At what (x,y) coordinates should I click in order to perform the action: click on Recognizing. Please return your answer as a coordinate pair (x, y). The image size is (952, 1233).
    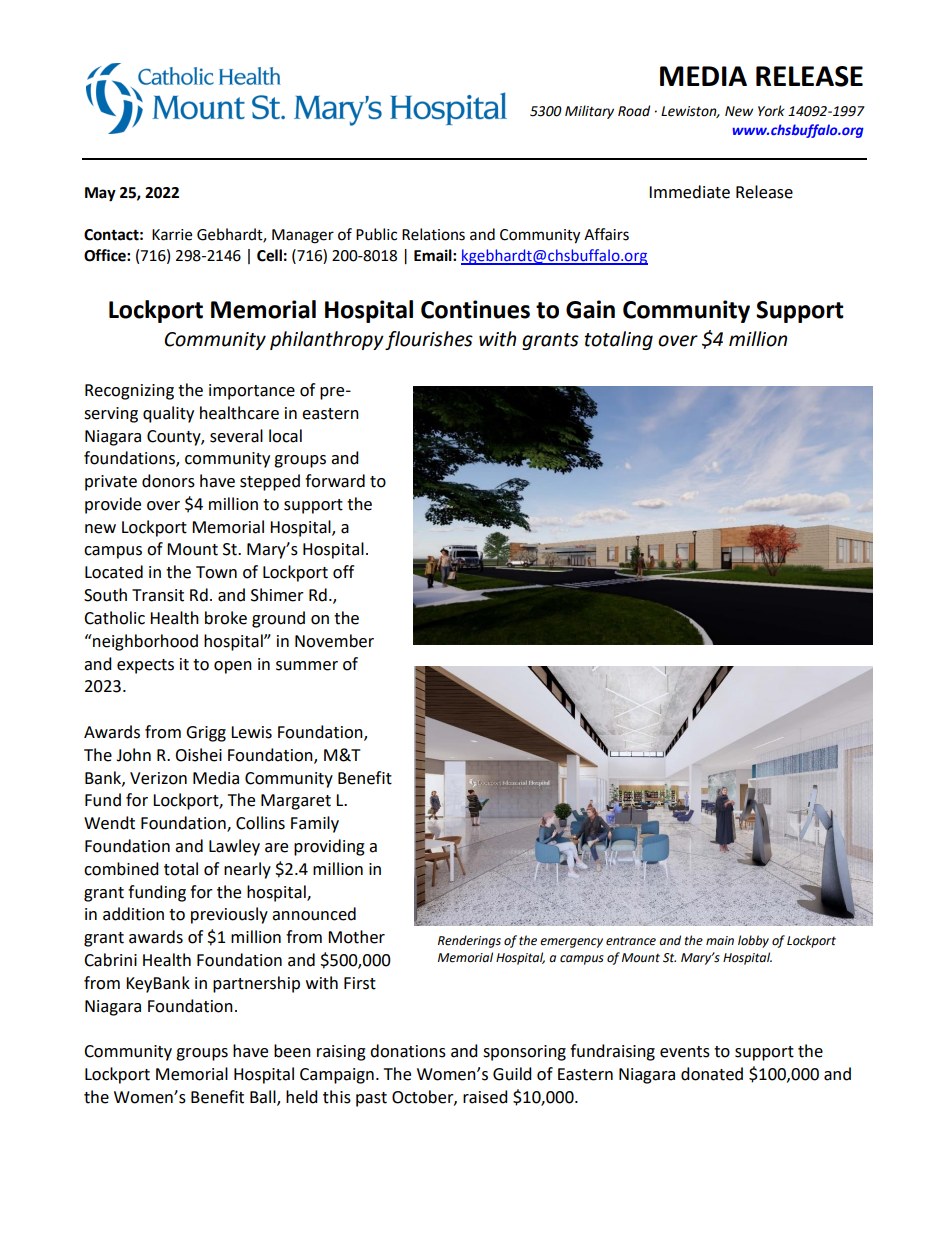
    Looking at the image, I should click on (129, 392).
